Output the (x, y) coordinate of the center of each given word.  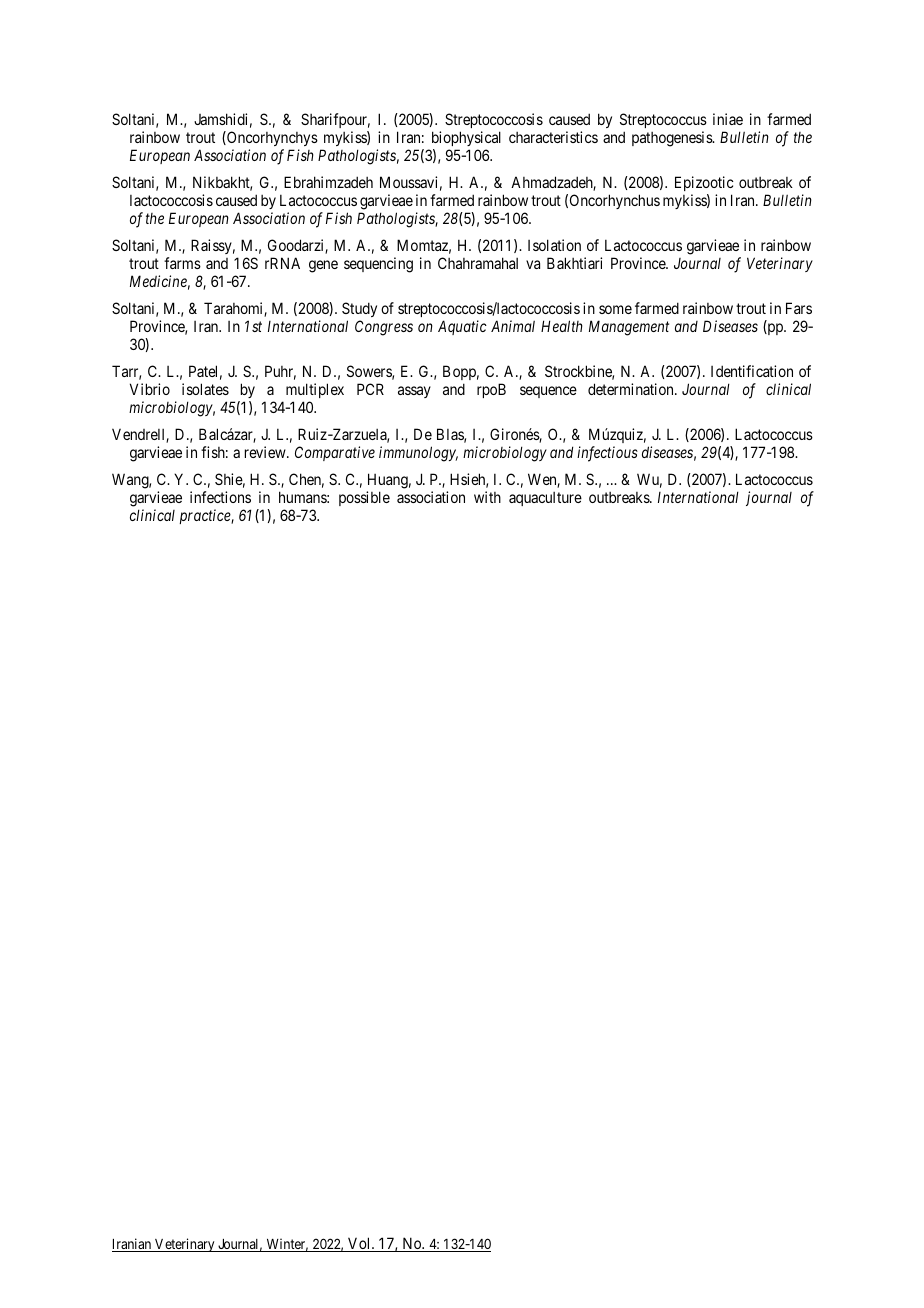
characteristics (553, 137)
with (487, 497)
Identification (752, 371)
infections (220, 497)
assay (414, 392)
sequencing (378, 265)
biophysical (465, 140)
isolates (205, 389)
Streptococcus (663, 122)
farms (182, 263)
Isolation (554, 245)
